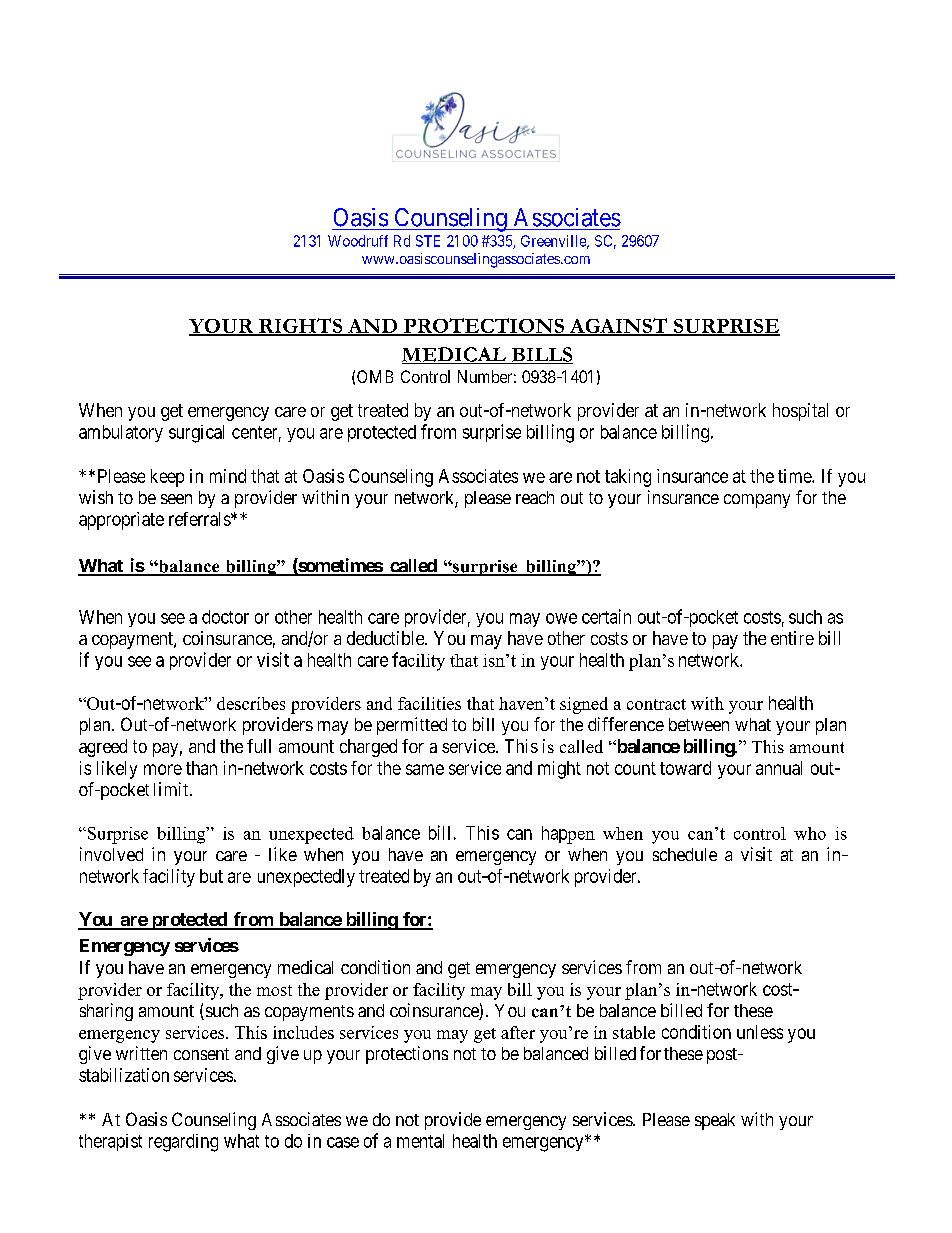 The width and height of the screenshot is (952, 1233). What do you see at coordinates (760, 1032) in the screenshot?
I see `unless` at bounding box center [760, 1032].
